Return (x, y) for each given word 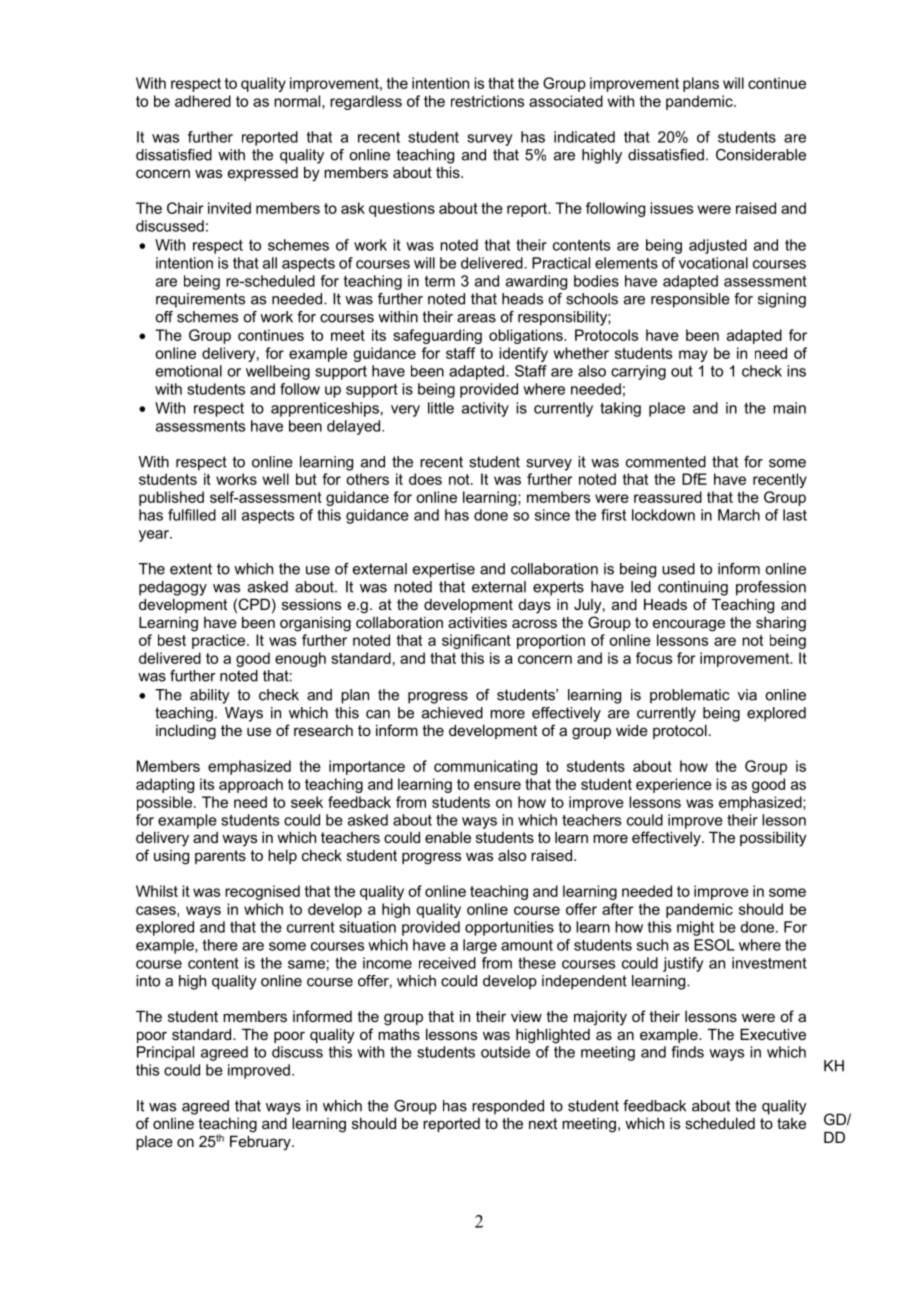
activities (477, 622)
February (261, 1143)
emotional (189, 371)
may (693, 356)
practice (220, 641)
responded (508, 1107)
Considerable (761, 155)
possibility (773, 839)
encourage (689, 625)
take (791, 1123)
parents (220, 857)
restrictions (487, 101)
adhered (203, 101)
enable (448, 837)
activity (485, 409)
